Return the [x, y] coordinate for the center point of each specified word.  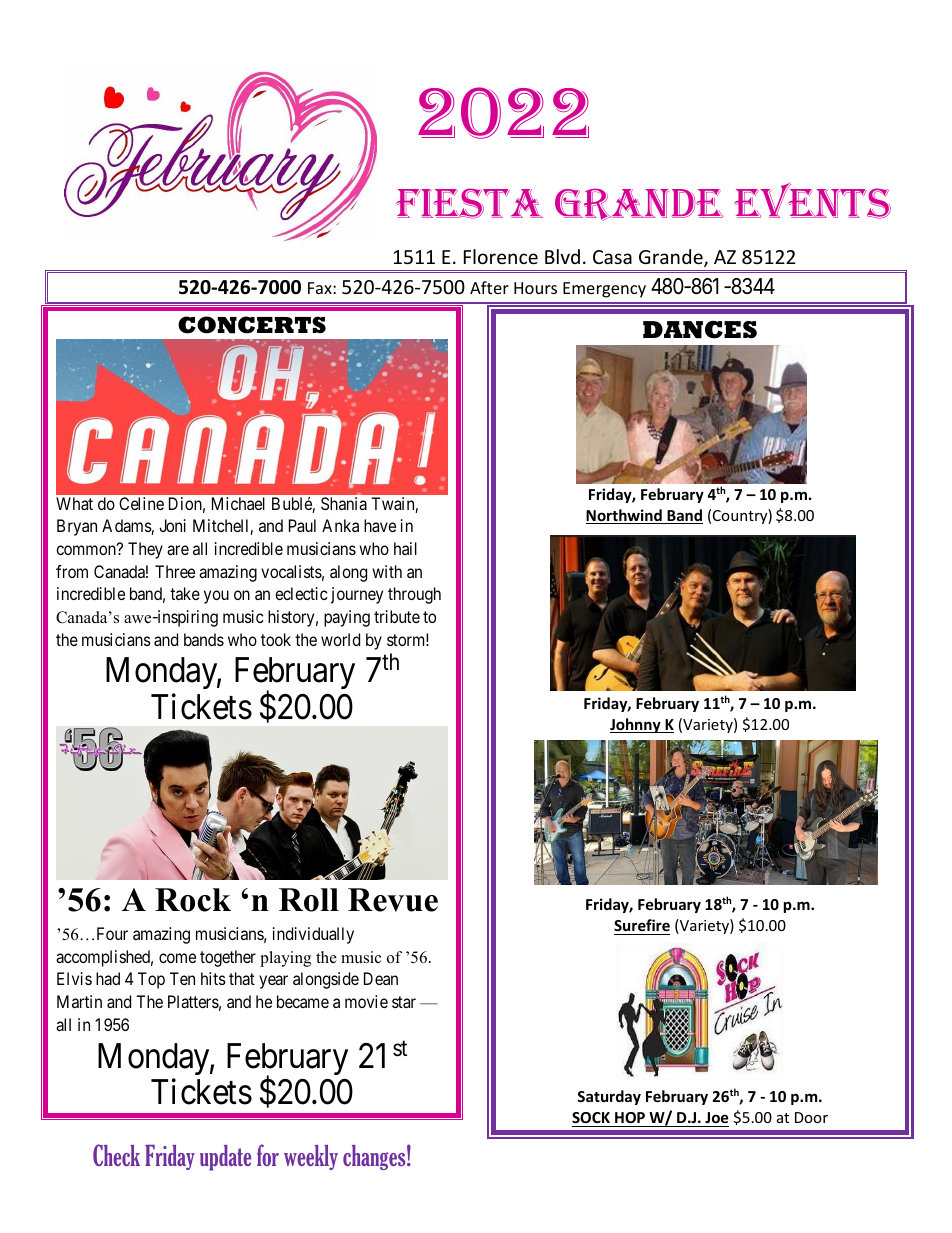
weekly [311, 1157]
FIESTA [469, 203]
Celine [141, 503]
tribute [397, 616]
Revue [393, 900]
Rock [193, 900]
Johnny [636, 725]
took [276, 639]
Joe [717, 1117]
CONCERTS [252, 325]
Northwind [625, 516]
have [380, 525]
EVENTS [812, 201]
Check [116, 1155]
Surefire [642, 925]
